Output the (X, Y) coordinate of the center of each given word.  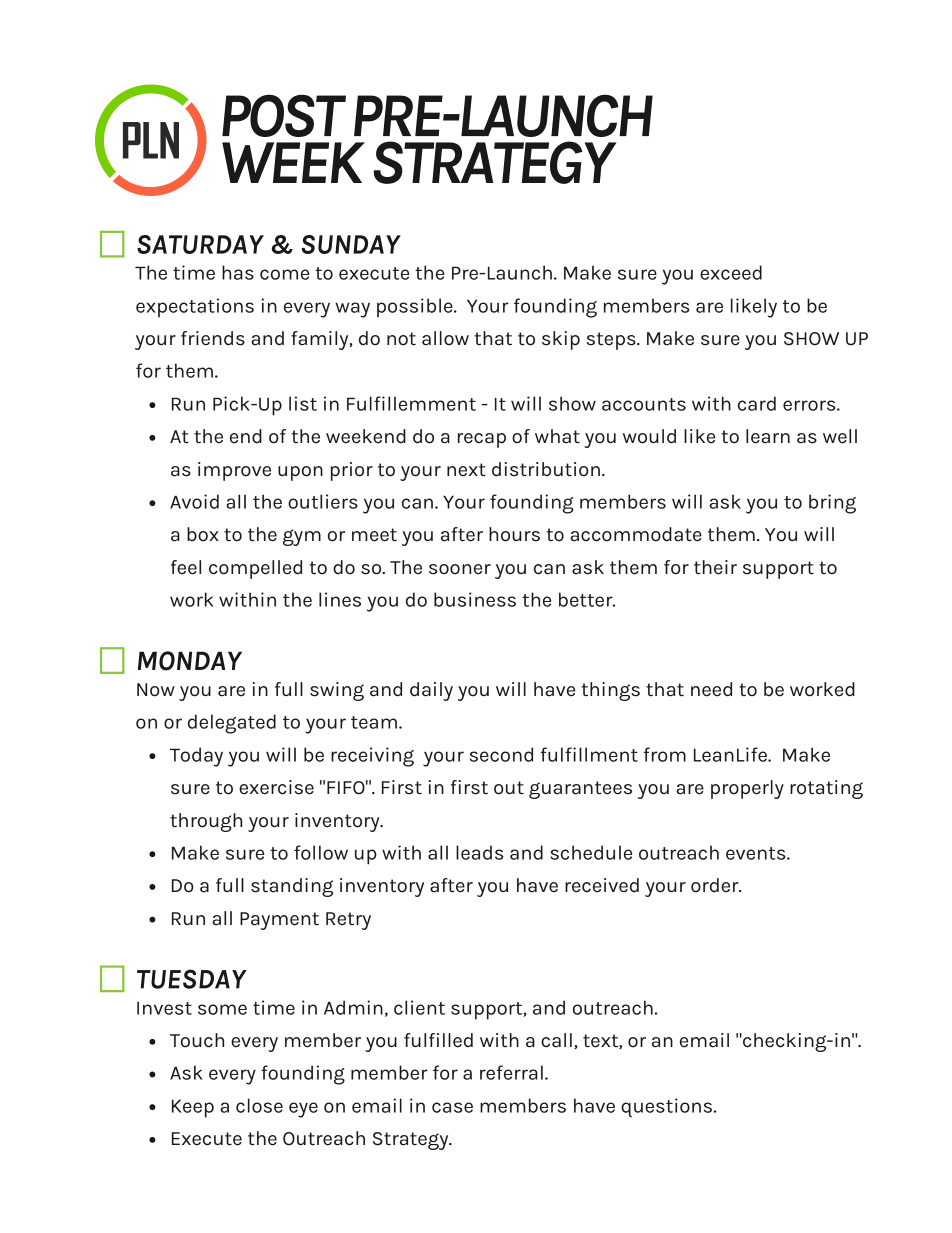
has (238, 272)
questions (668, 1108)
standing (292, 887)
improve (234, 471)
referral (511, 1072)
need (711, 689)
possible (416, 308)
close (259, 1105)
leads (479, 852)
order (716, 885)
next (466, 470)
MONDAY (190, 661)
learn (768, 436)
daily (431, 691)
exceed (731, 272)
